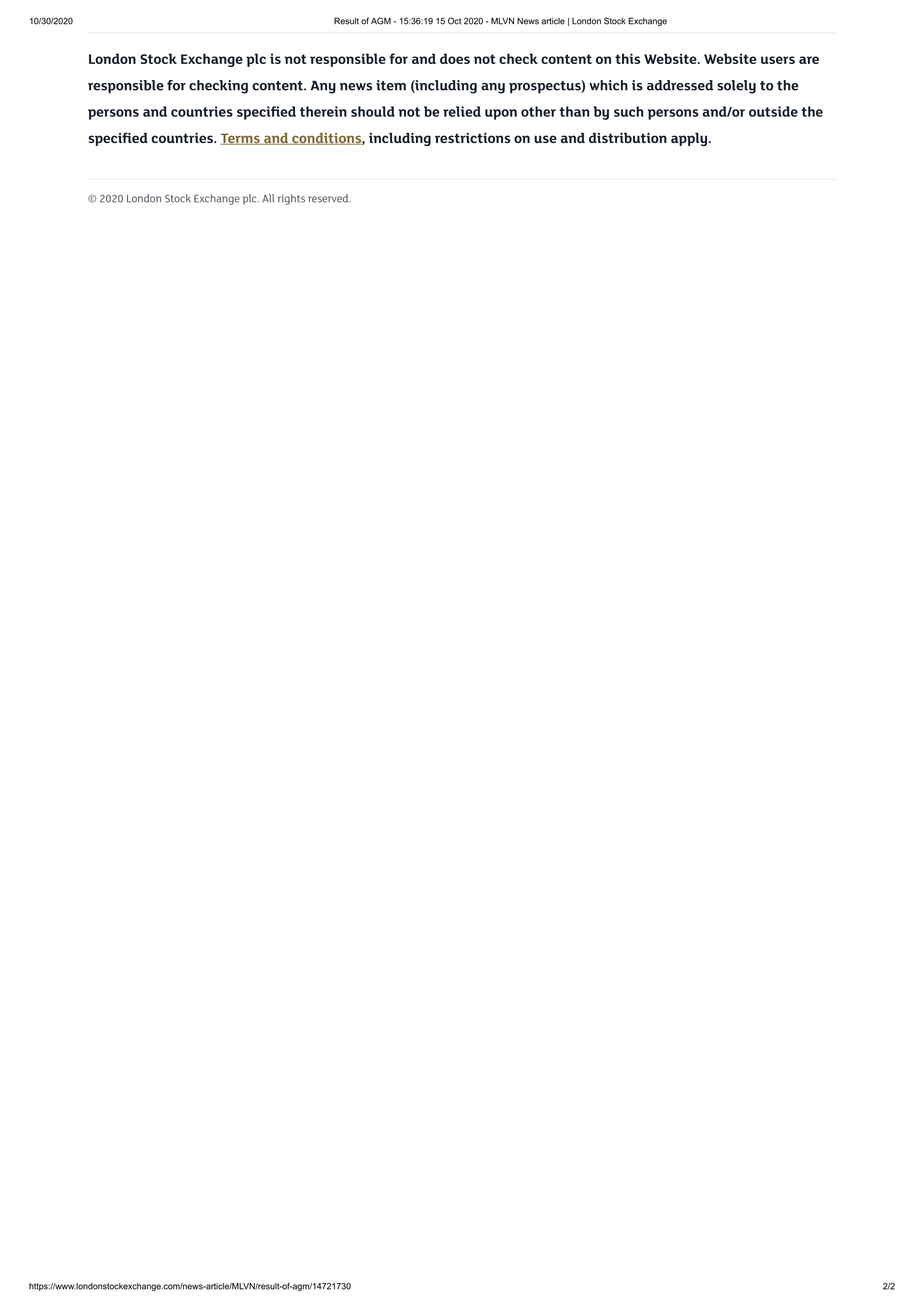 The width and height of the document is (924, 1308). Describe the element at coordinates (773, 111) in the document. I see `outside` at that location.
